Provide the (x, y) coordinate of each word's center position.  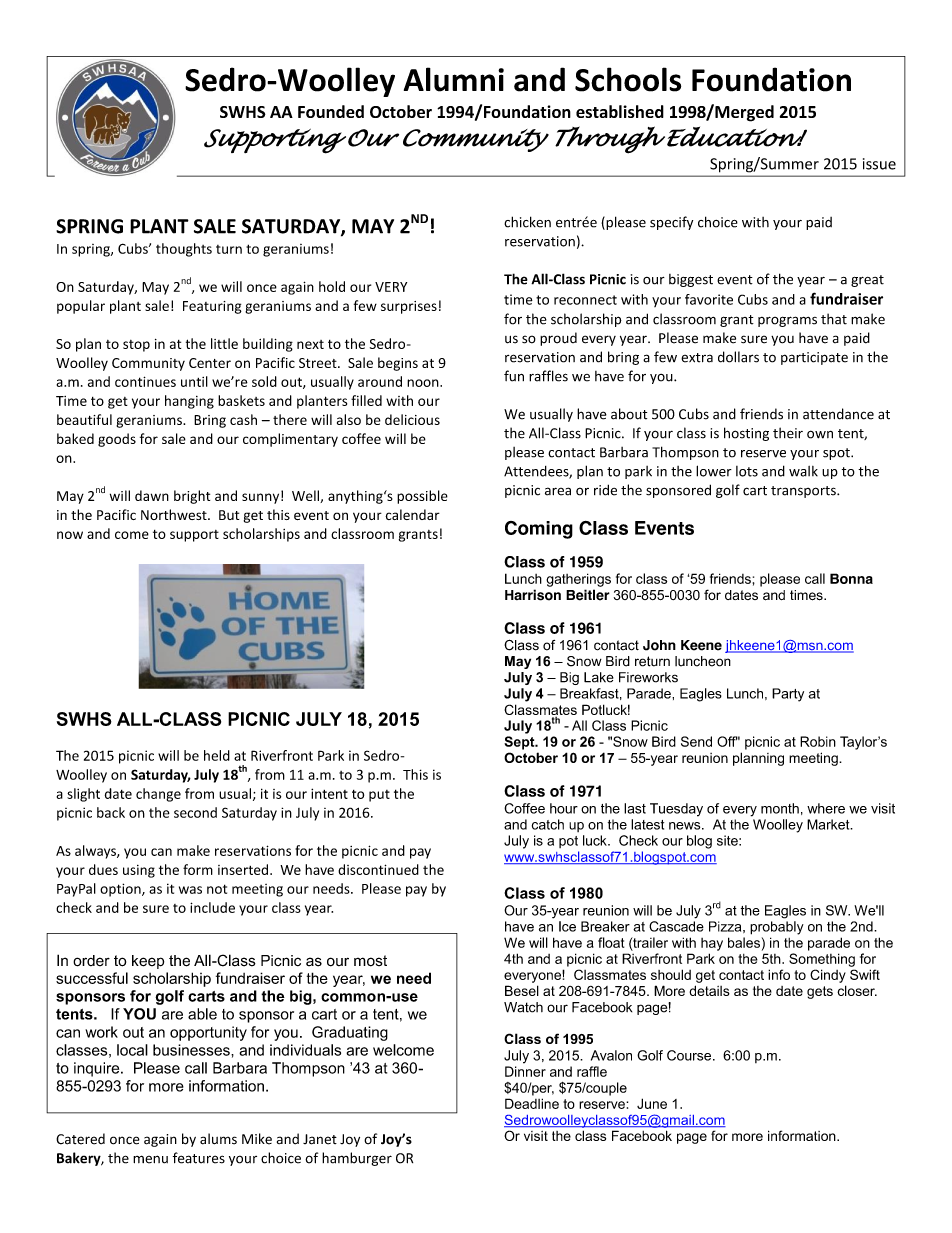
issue (879, 164)
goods (117, 440)
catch (548, 824)
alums (218, 1139)
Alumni (454, 79)
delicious (412, 419)
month (780, 808)
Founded (331, 111)
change (158, 795)
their (788, 433)
